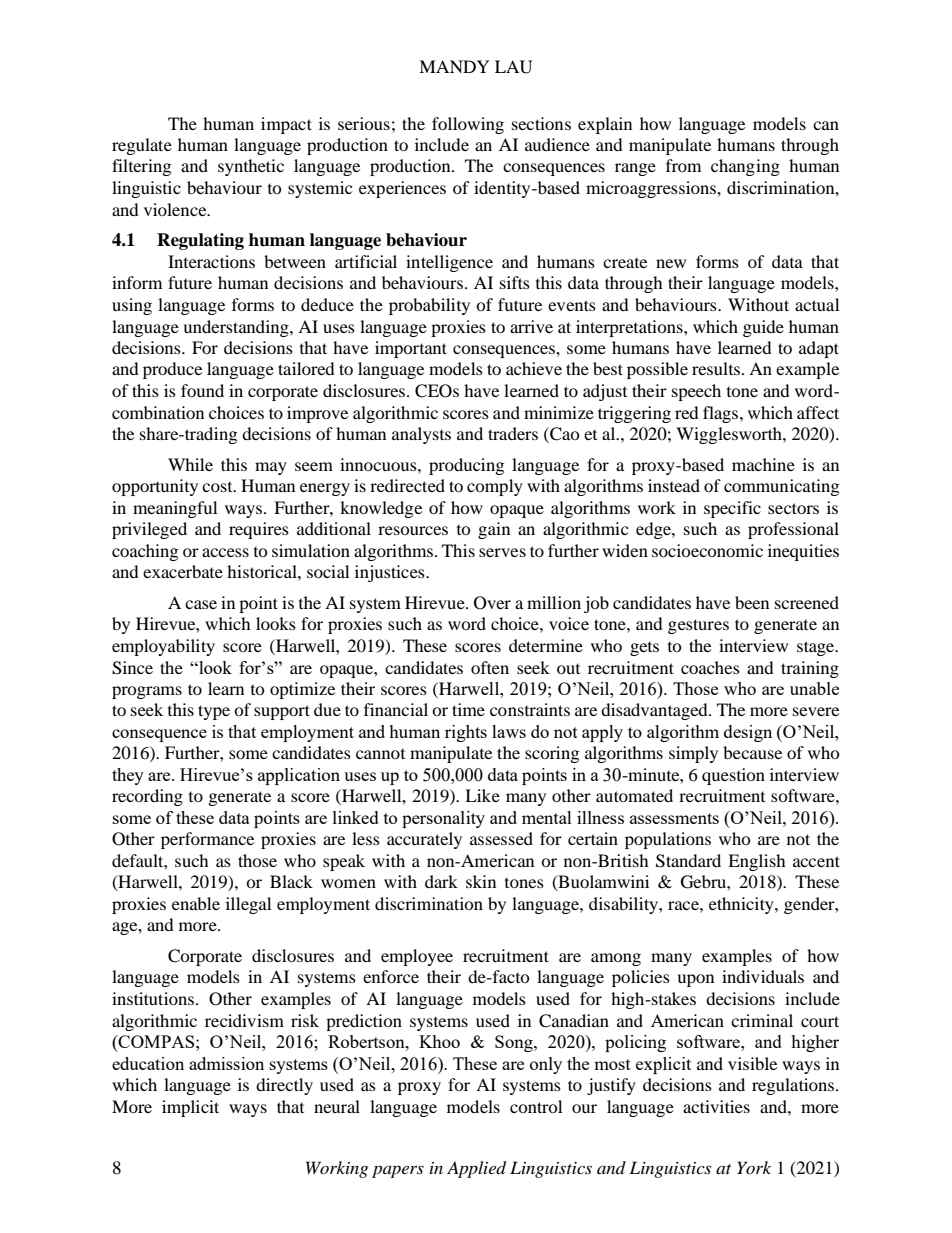  I want to click on implicit, so click(190, 1108).
